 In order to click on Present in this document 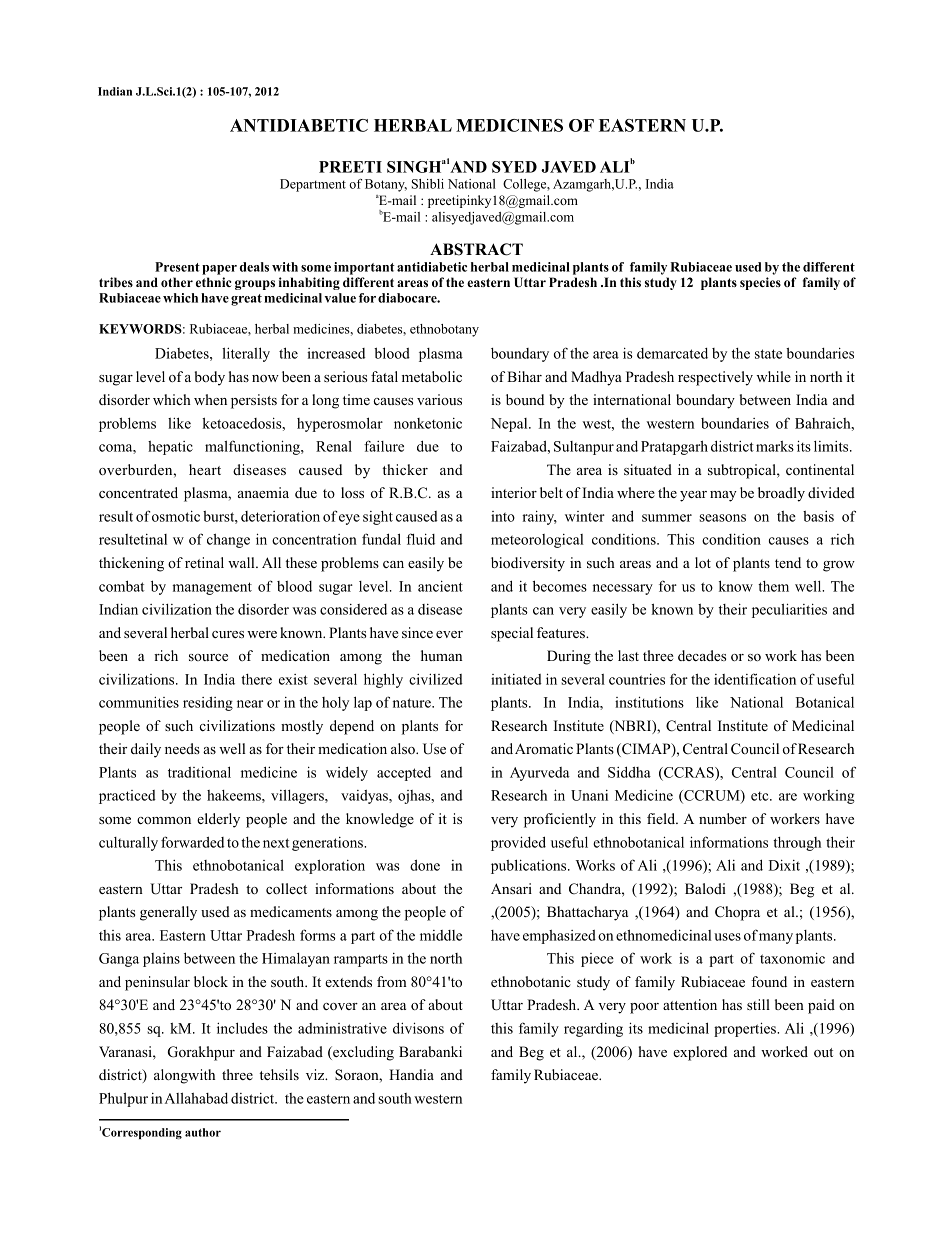, I will do `click(177, 267)`.
